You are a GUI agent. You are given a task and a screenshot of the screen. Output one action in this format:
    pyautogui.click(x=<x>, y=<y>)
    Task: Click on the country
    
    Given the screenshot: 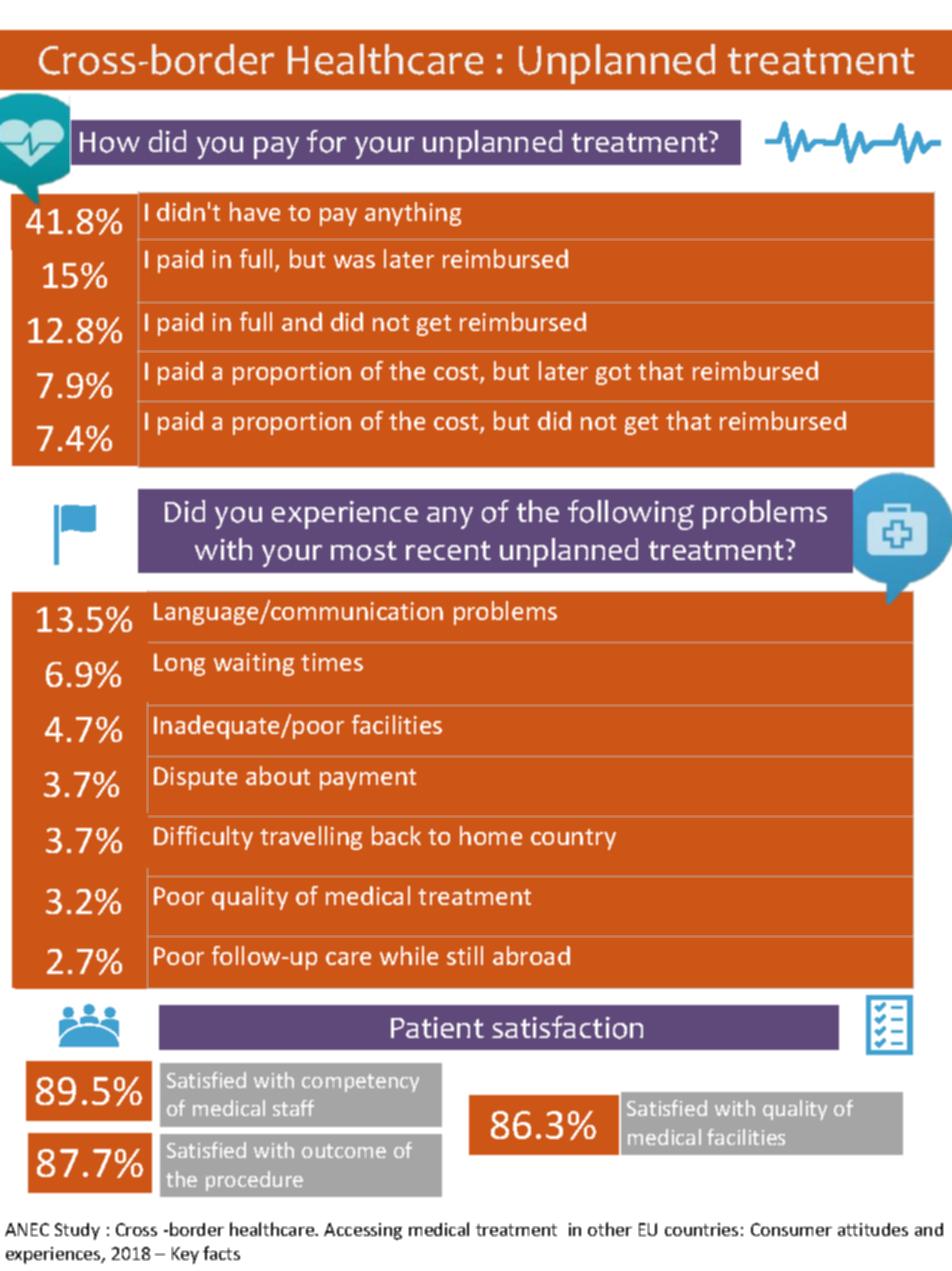 What is the action you would take?
    pyautogui.click(x=573, y=839)
